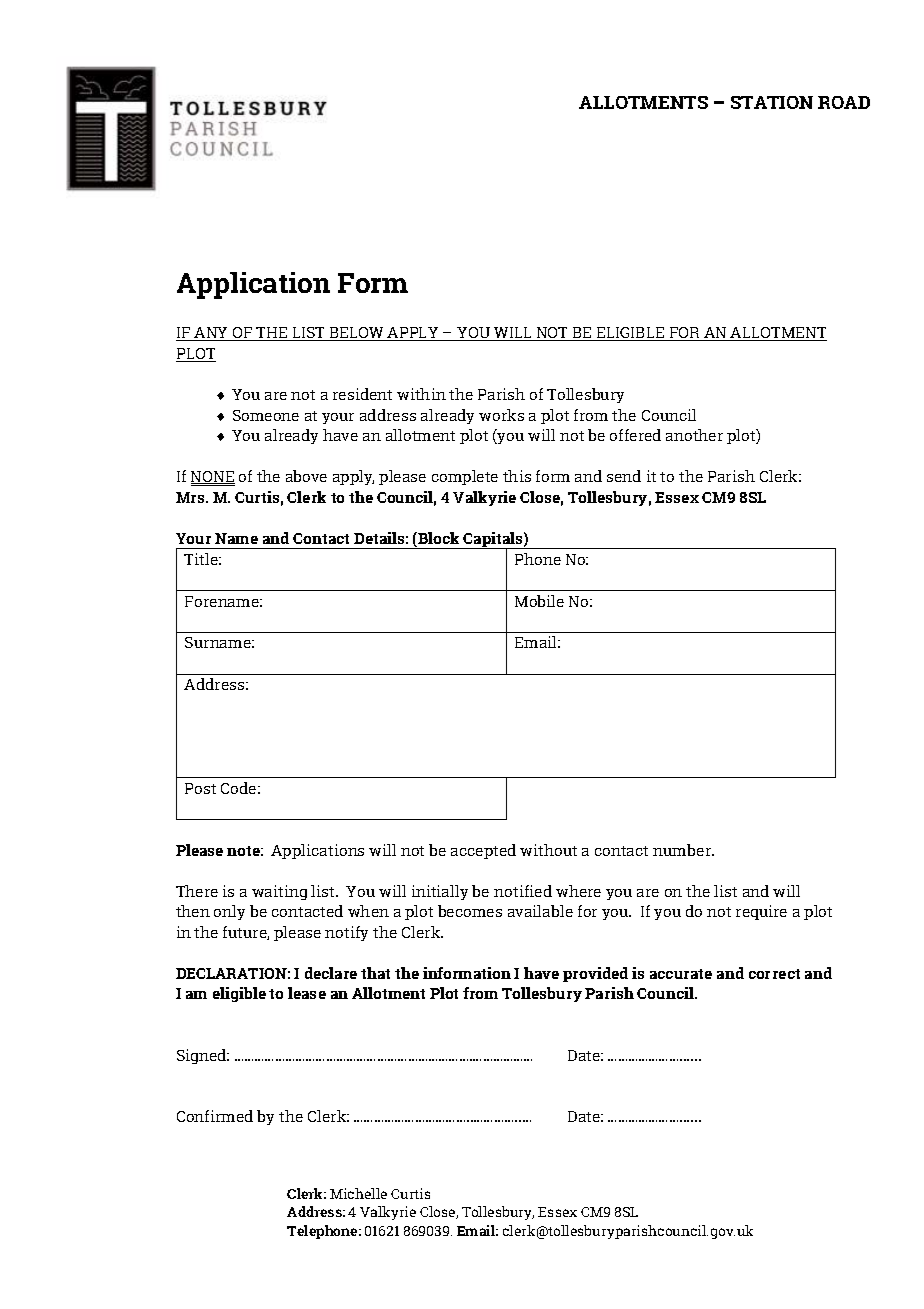 The width and height of the image is (924, 1309). What do you see at coordinates (501, 415) in the image?
I see `works` at bounding box center [501, 415].
